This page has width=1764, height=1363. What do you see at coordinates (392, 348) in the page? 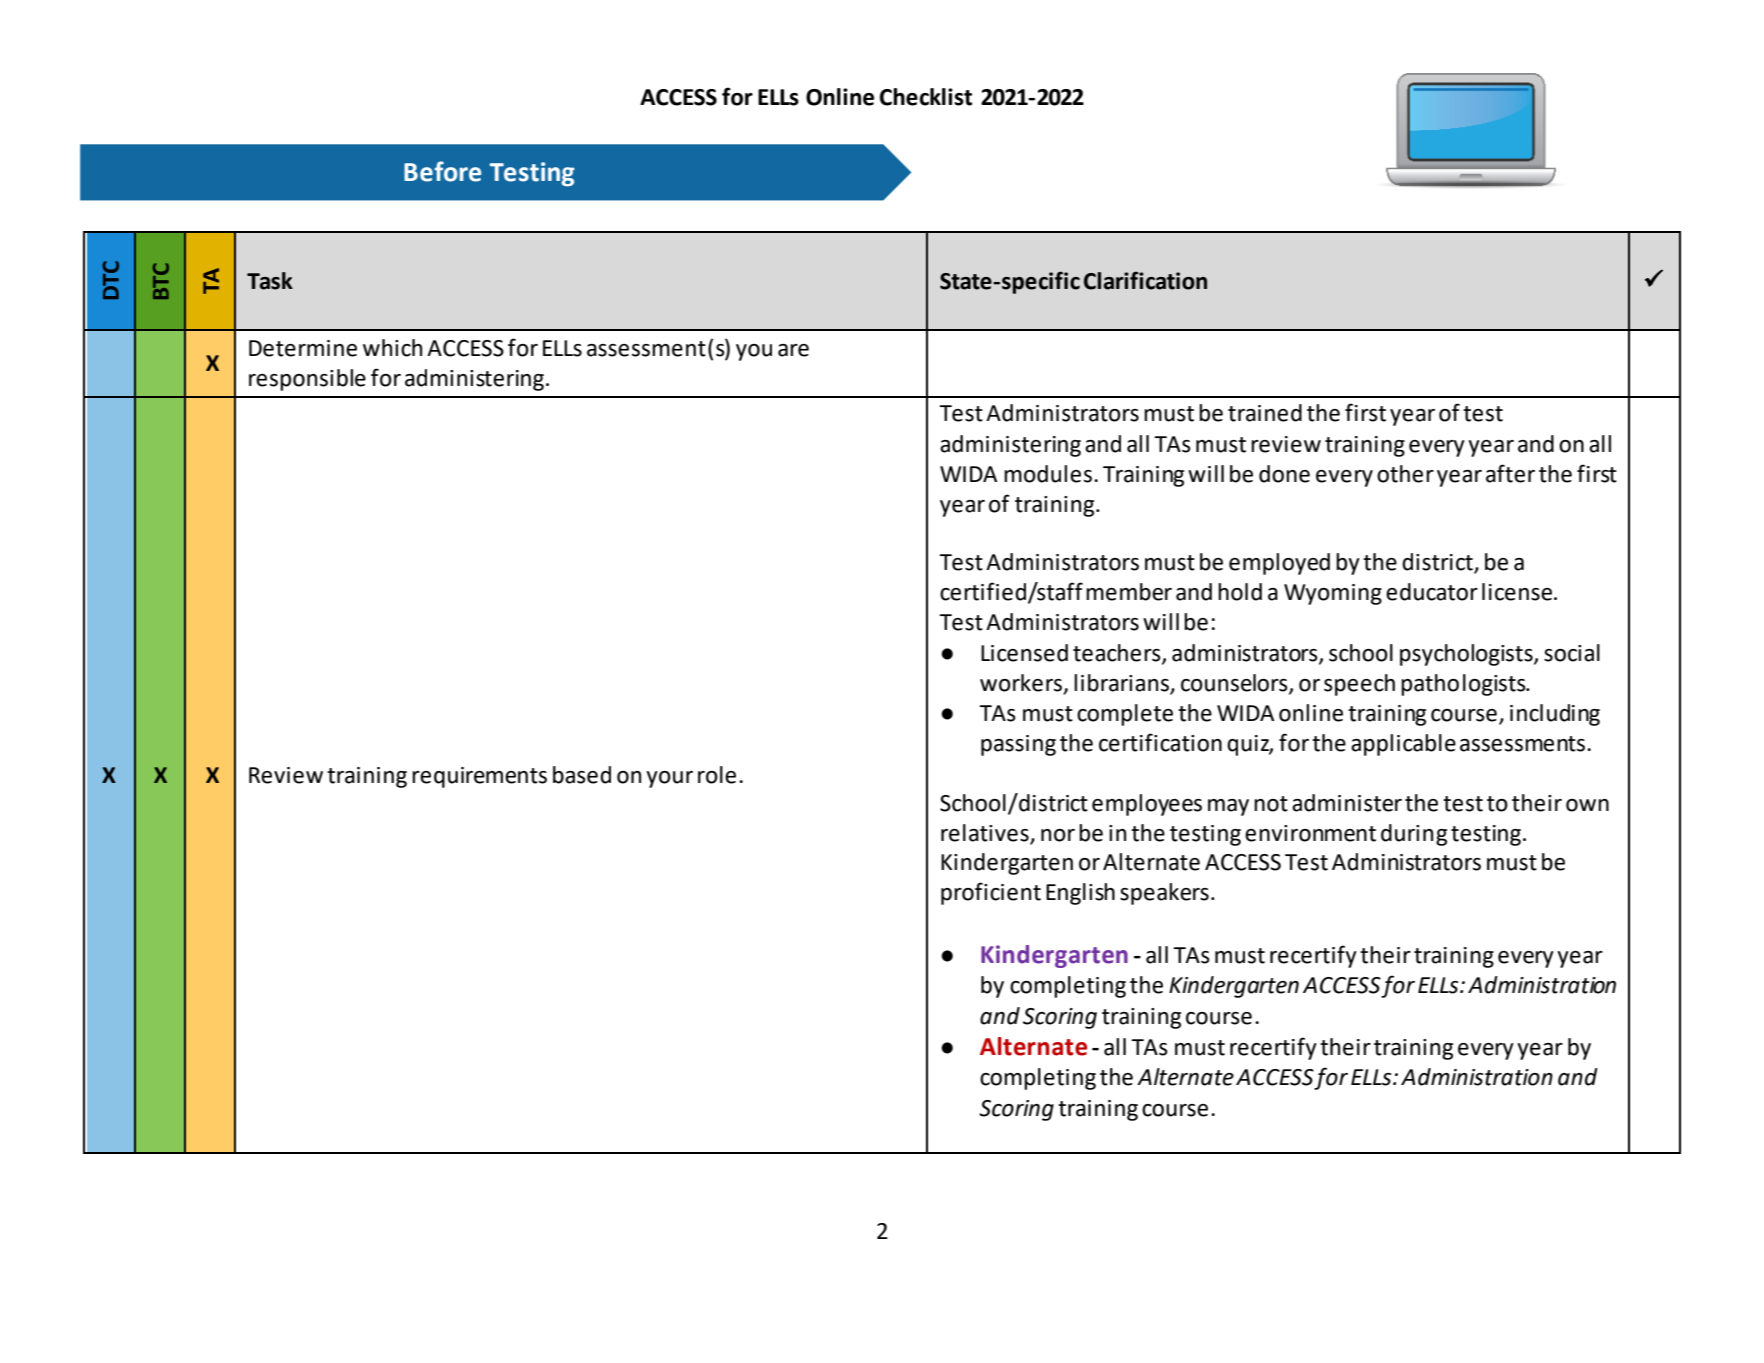
I see `which` at bounding box center [392, 348].
